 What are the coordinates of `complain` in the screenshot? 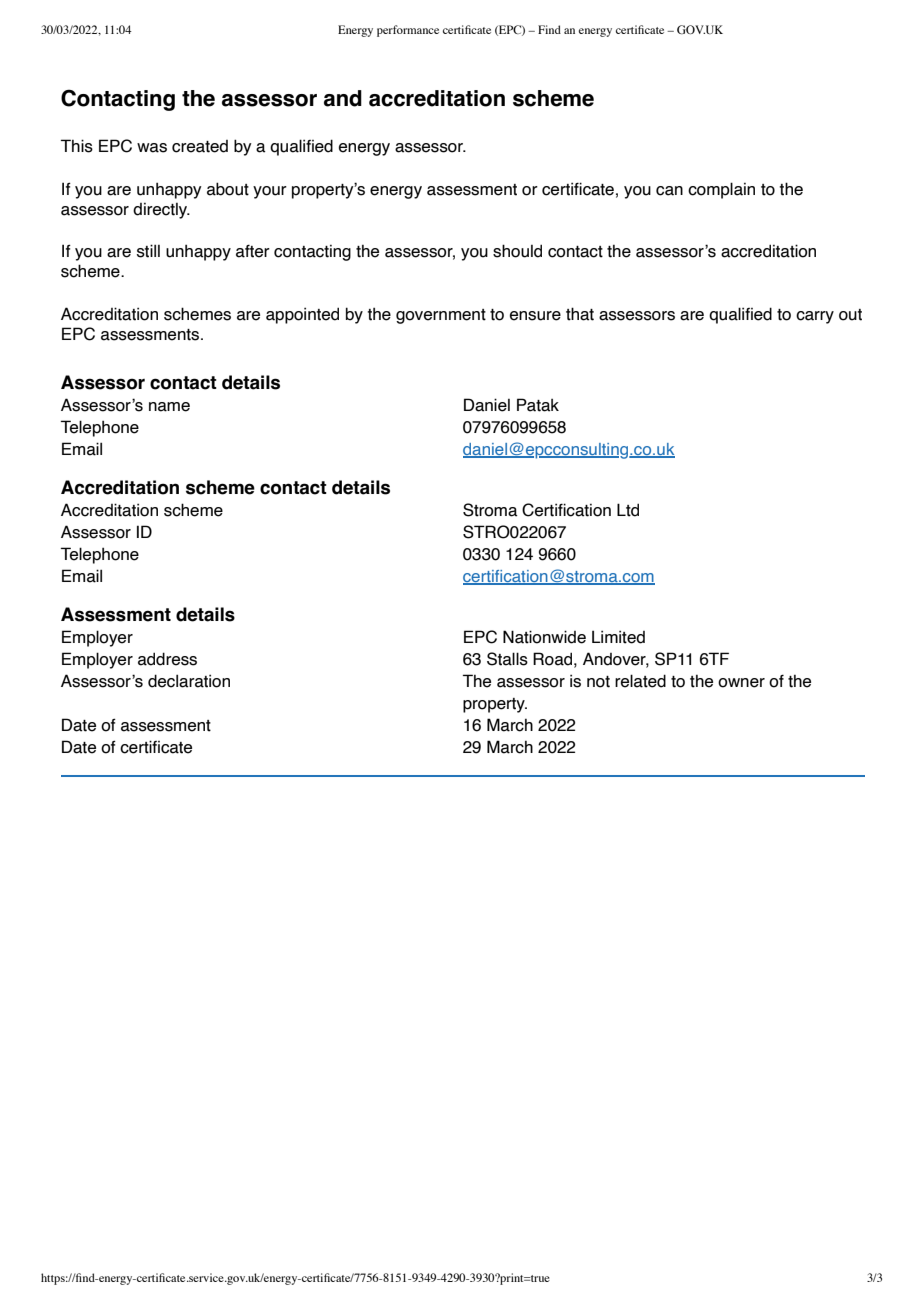 It's located at (721, 190).
